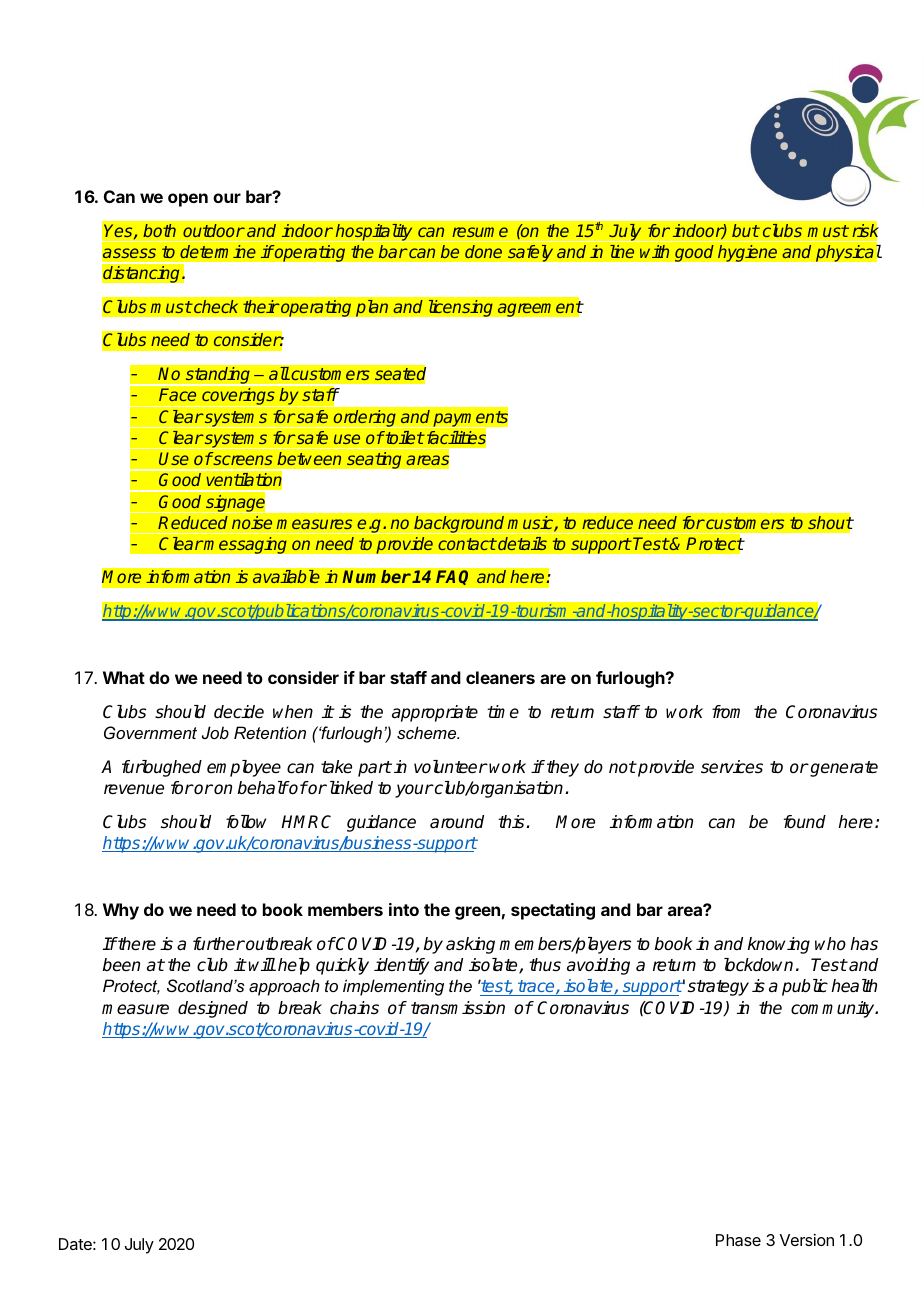 The width and height of the screenshot is (924, 1308). Describe the element at coordinates (521, 543) in the screenshot. I see `details` at that location.
